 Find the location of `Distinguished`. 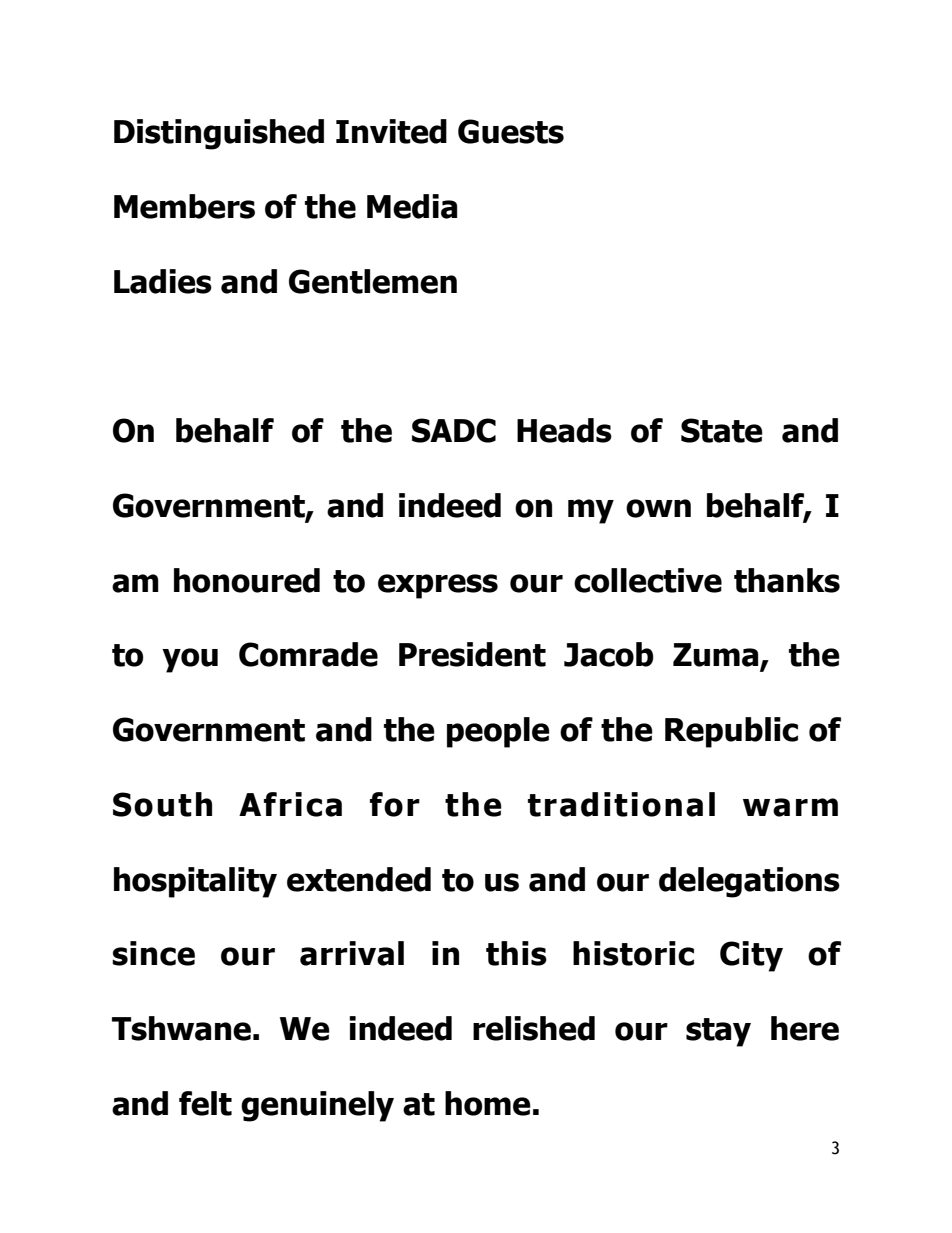

Distinguished is located at coordinates (219, 134).
